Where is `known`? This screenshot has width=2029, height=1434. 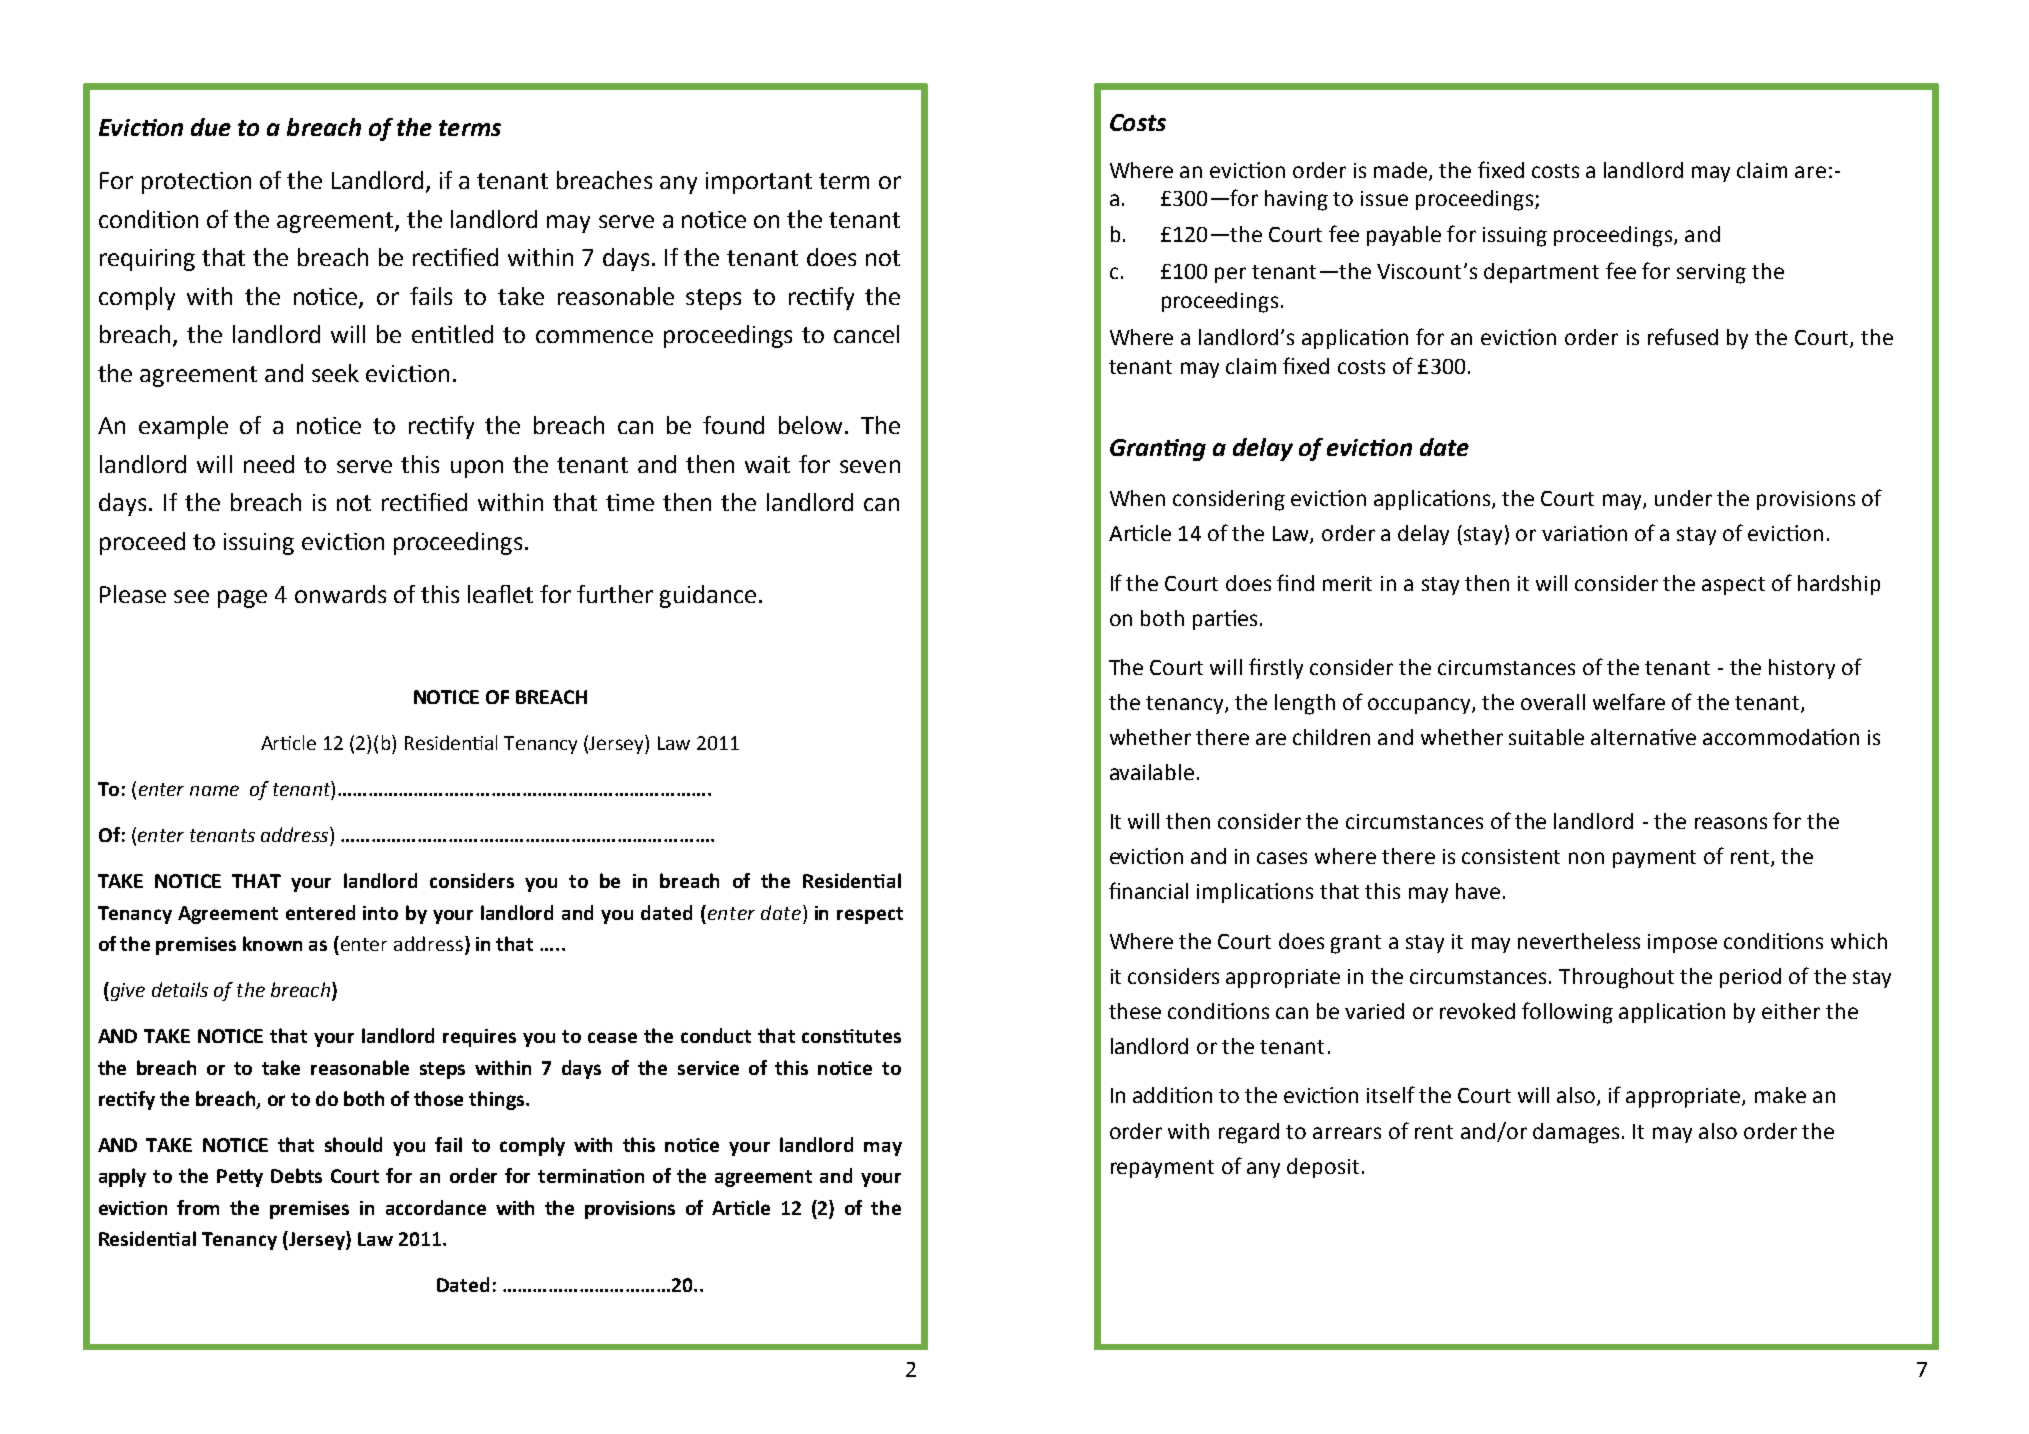
known is located at coordinates (272, 943).
